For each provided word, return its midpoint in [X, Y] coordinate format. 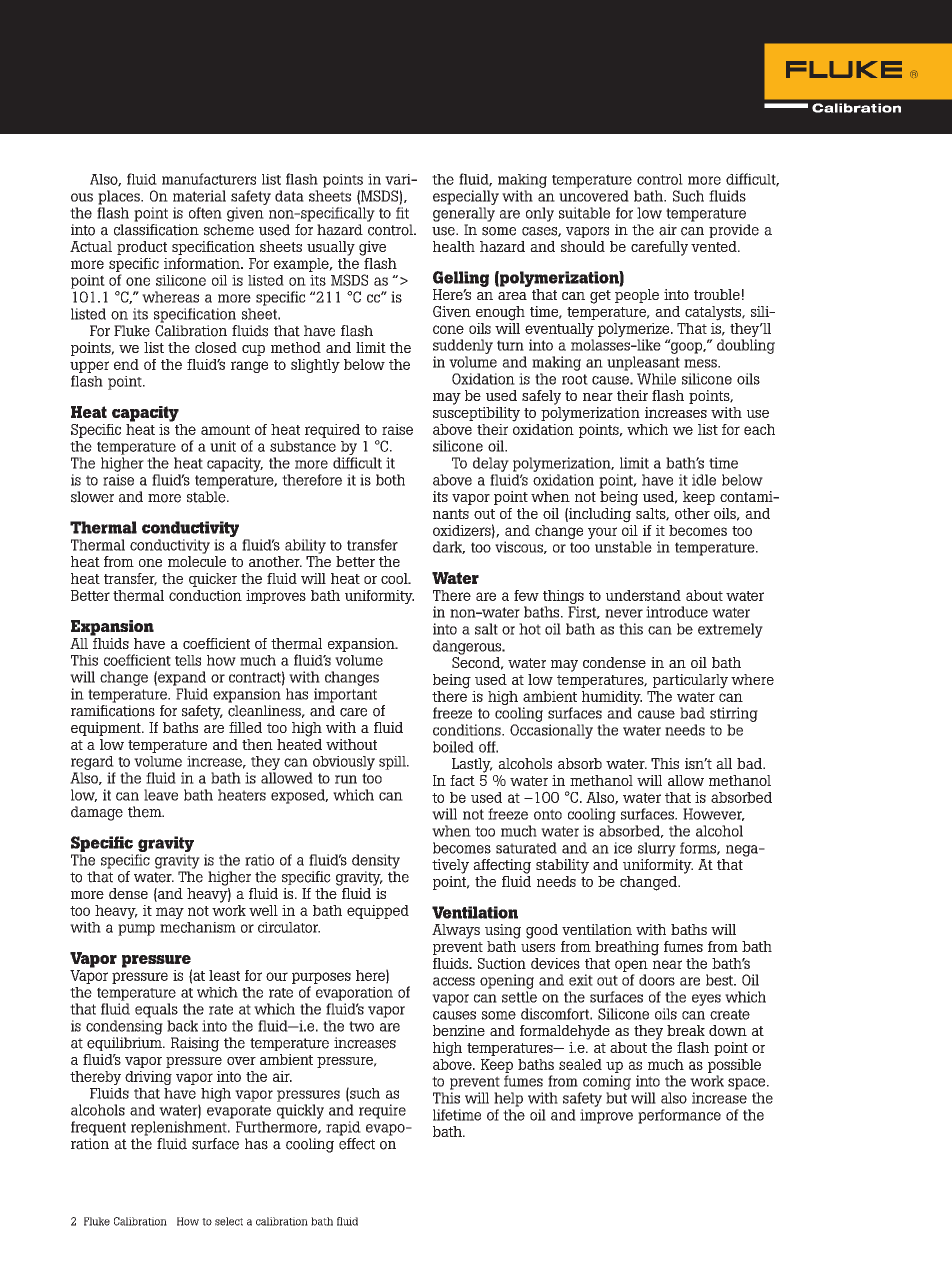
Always [456, 931]
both [390, 480]
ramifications [113, 711]
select [229, 1221]
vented [715, 246]
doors [657, 980]
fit [402, 213]
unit [223, 446]
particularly [690, 681]
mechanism [198, 927]
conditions [468, 730]
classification [156, 230]
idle [704, 480]
